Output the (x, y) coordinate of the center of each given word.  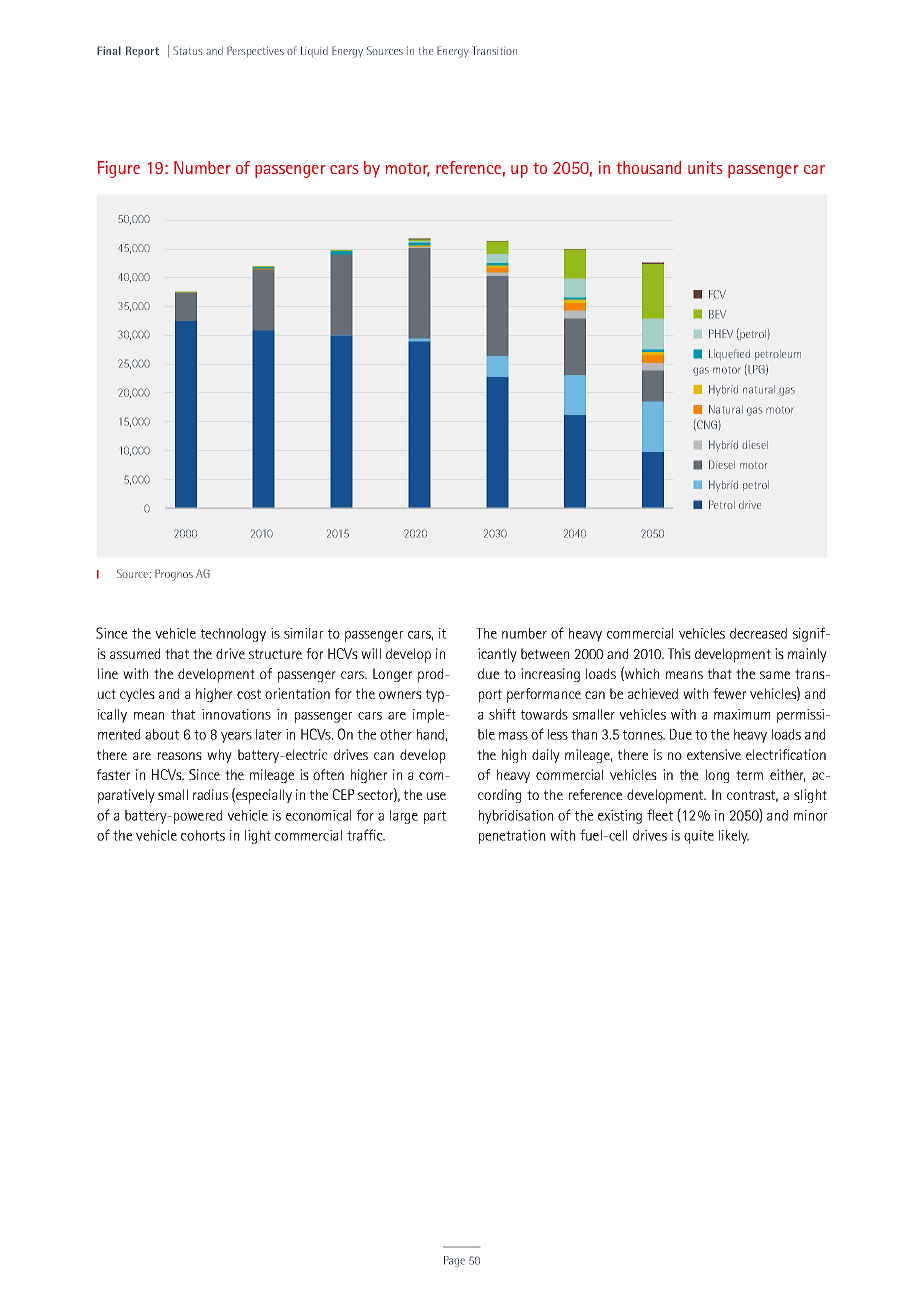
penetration (512, 837)
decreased (758, 633)
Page (454, 1261)
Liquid (314, 51)
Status (187, 50)
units (705, 167)
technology (233, 635)
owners (400, 695)
